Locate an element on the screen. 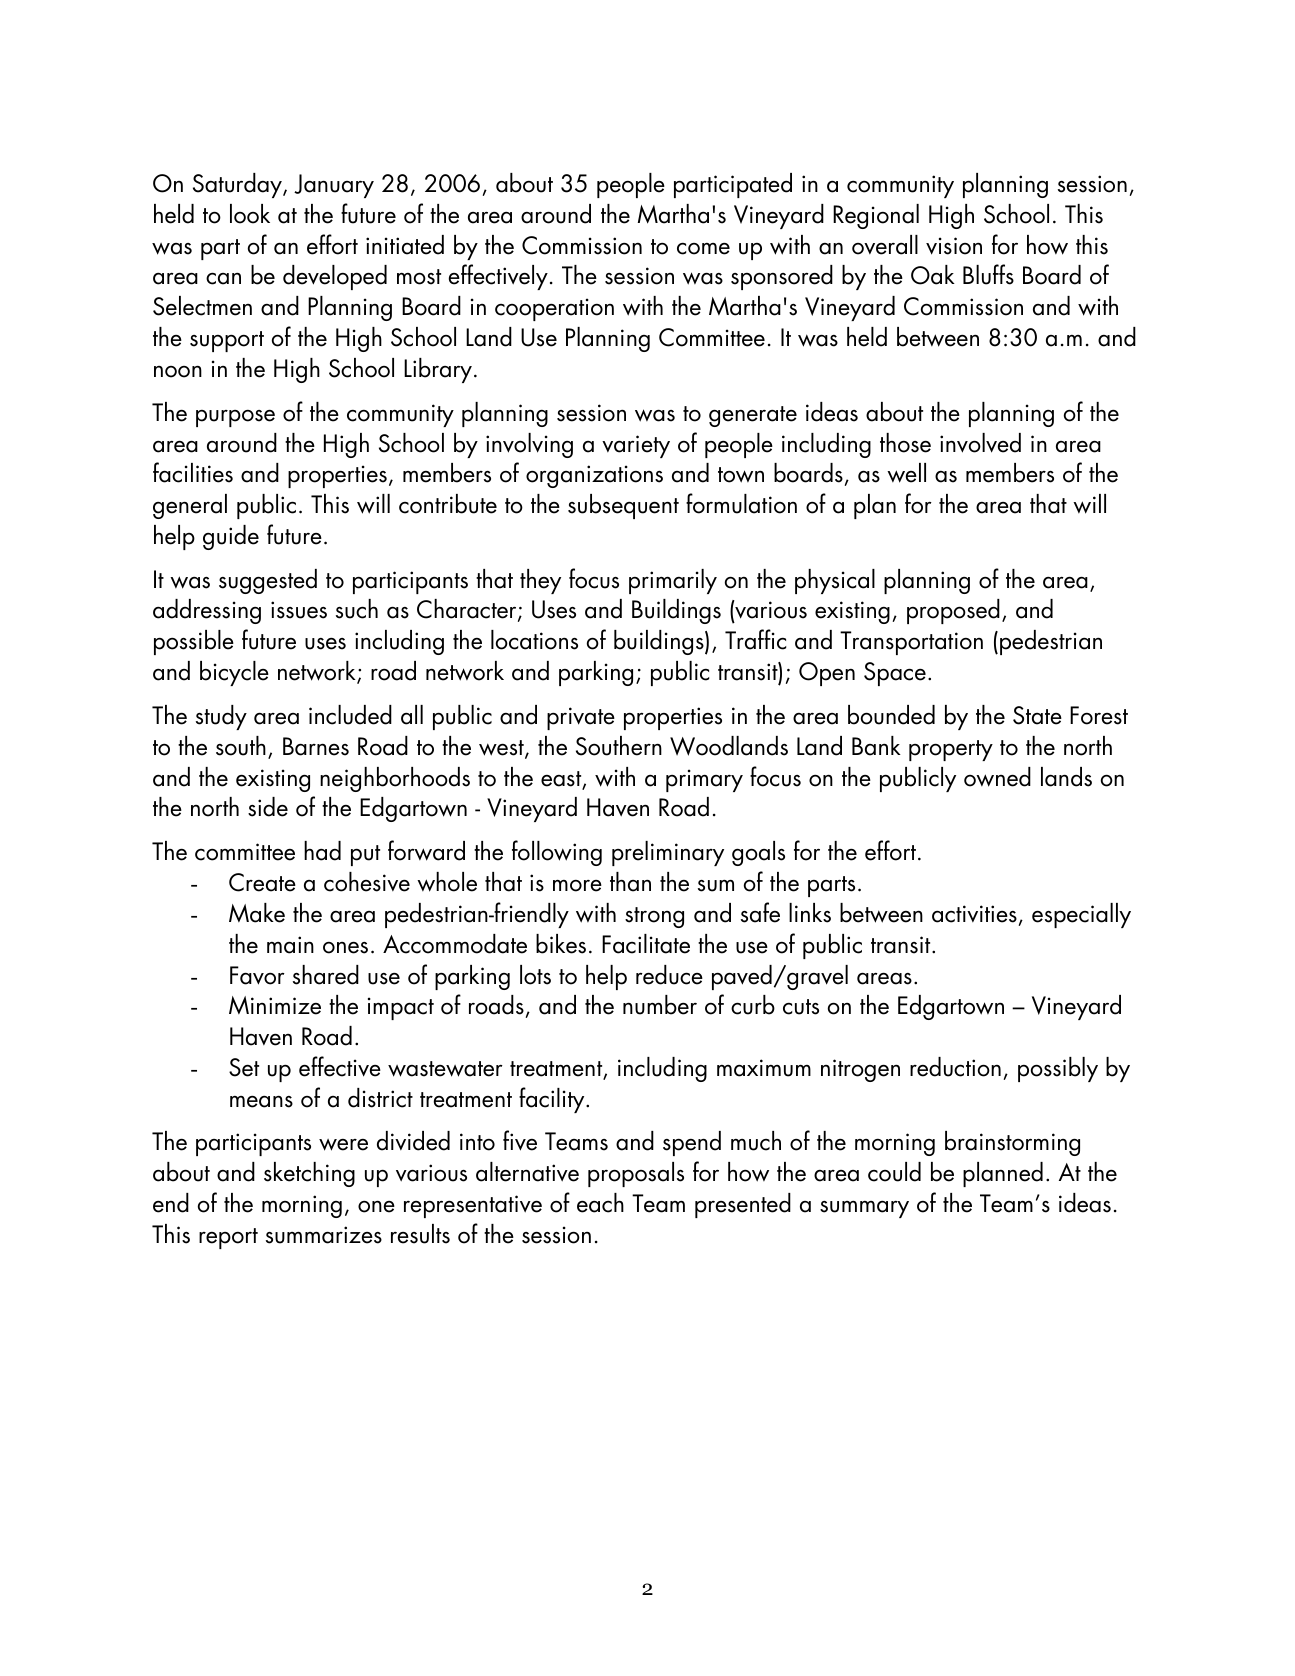  involved is located at coordinates (980, 443).
